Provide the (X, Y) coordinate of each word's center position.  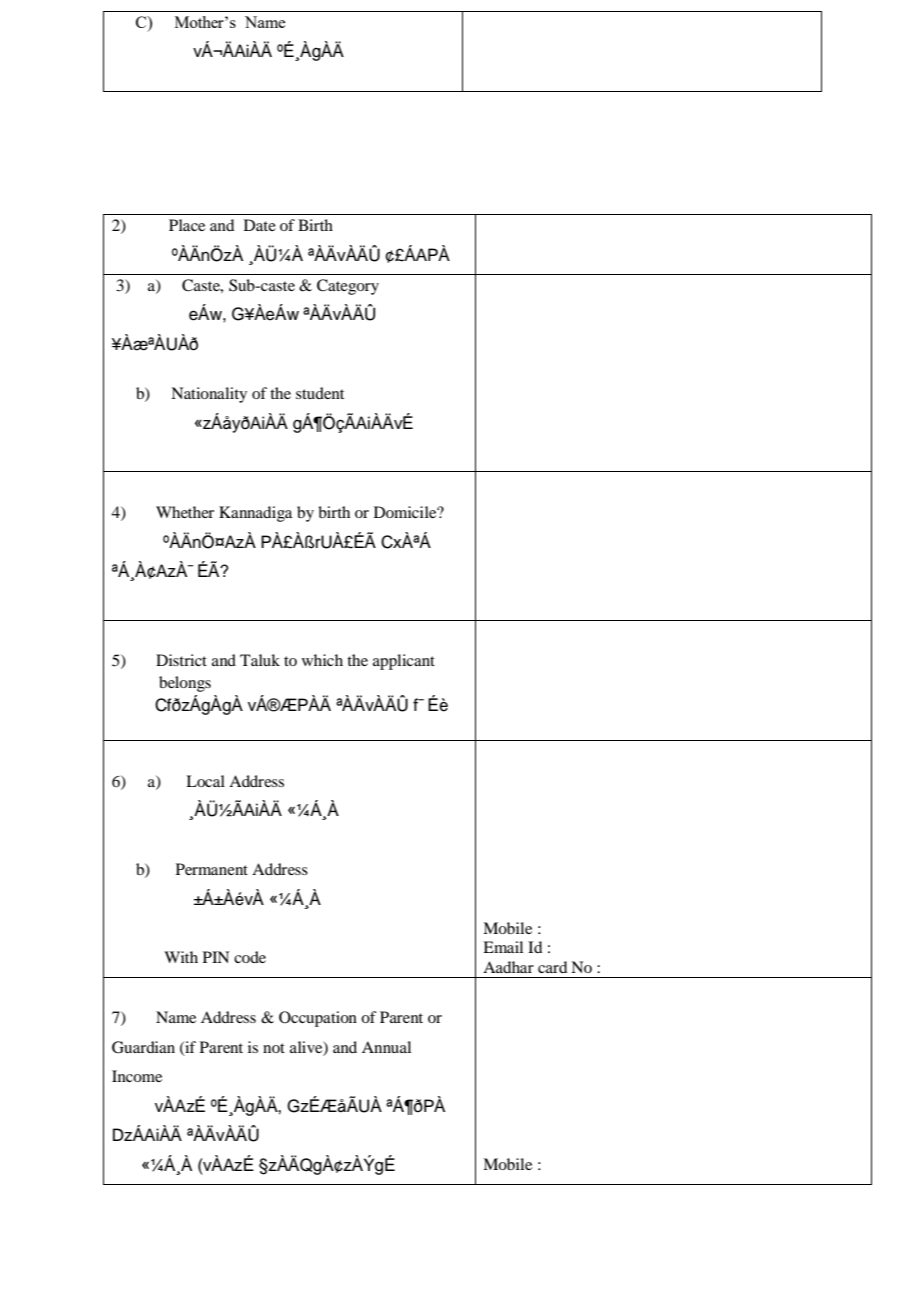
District (181, 660)
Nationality (209, 395)
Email (503, 947)
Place (187, 225)
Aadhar (508, 967)
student (320, 393)
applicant (404, 662)
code (250, 957)
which (322, 660)
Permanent (212, 869)
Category (348, 287)
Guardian (143, 1047)
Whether (185, 512)
